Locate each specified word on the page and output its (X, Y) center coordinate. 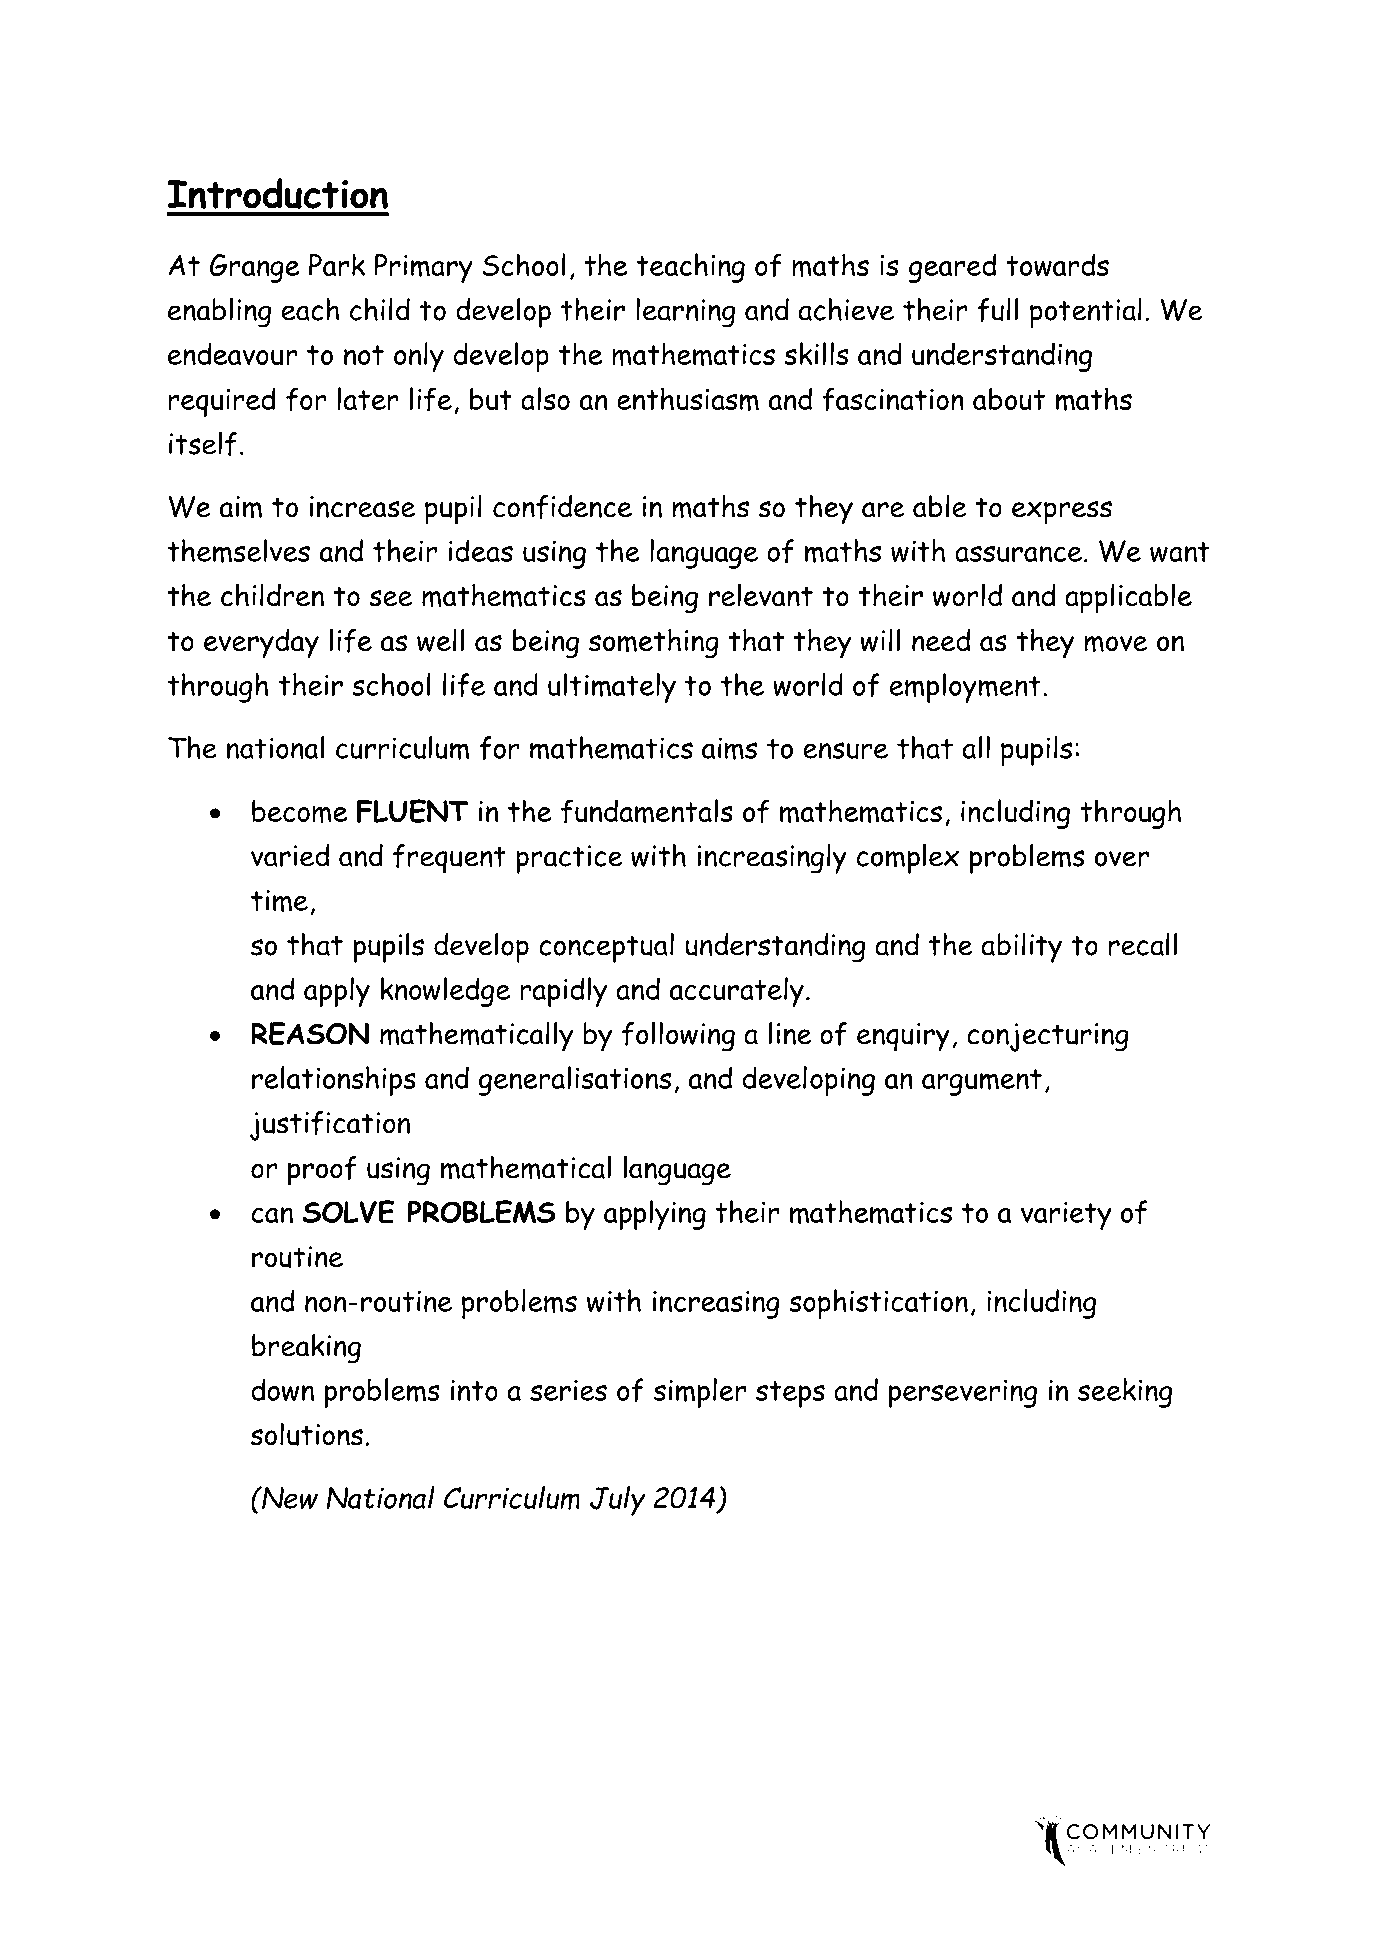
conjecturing (1048, 1037)
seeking (1125, 1393)
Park (337, 264)
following (678, 1037)
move (1116, 643)
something (654, 643)
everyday (261, 644)
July (618, 1501)
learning (685, 313)
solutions (307, 1434)
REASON (310, 1033)
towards (1057, 265)
